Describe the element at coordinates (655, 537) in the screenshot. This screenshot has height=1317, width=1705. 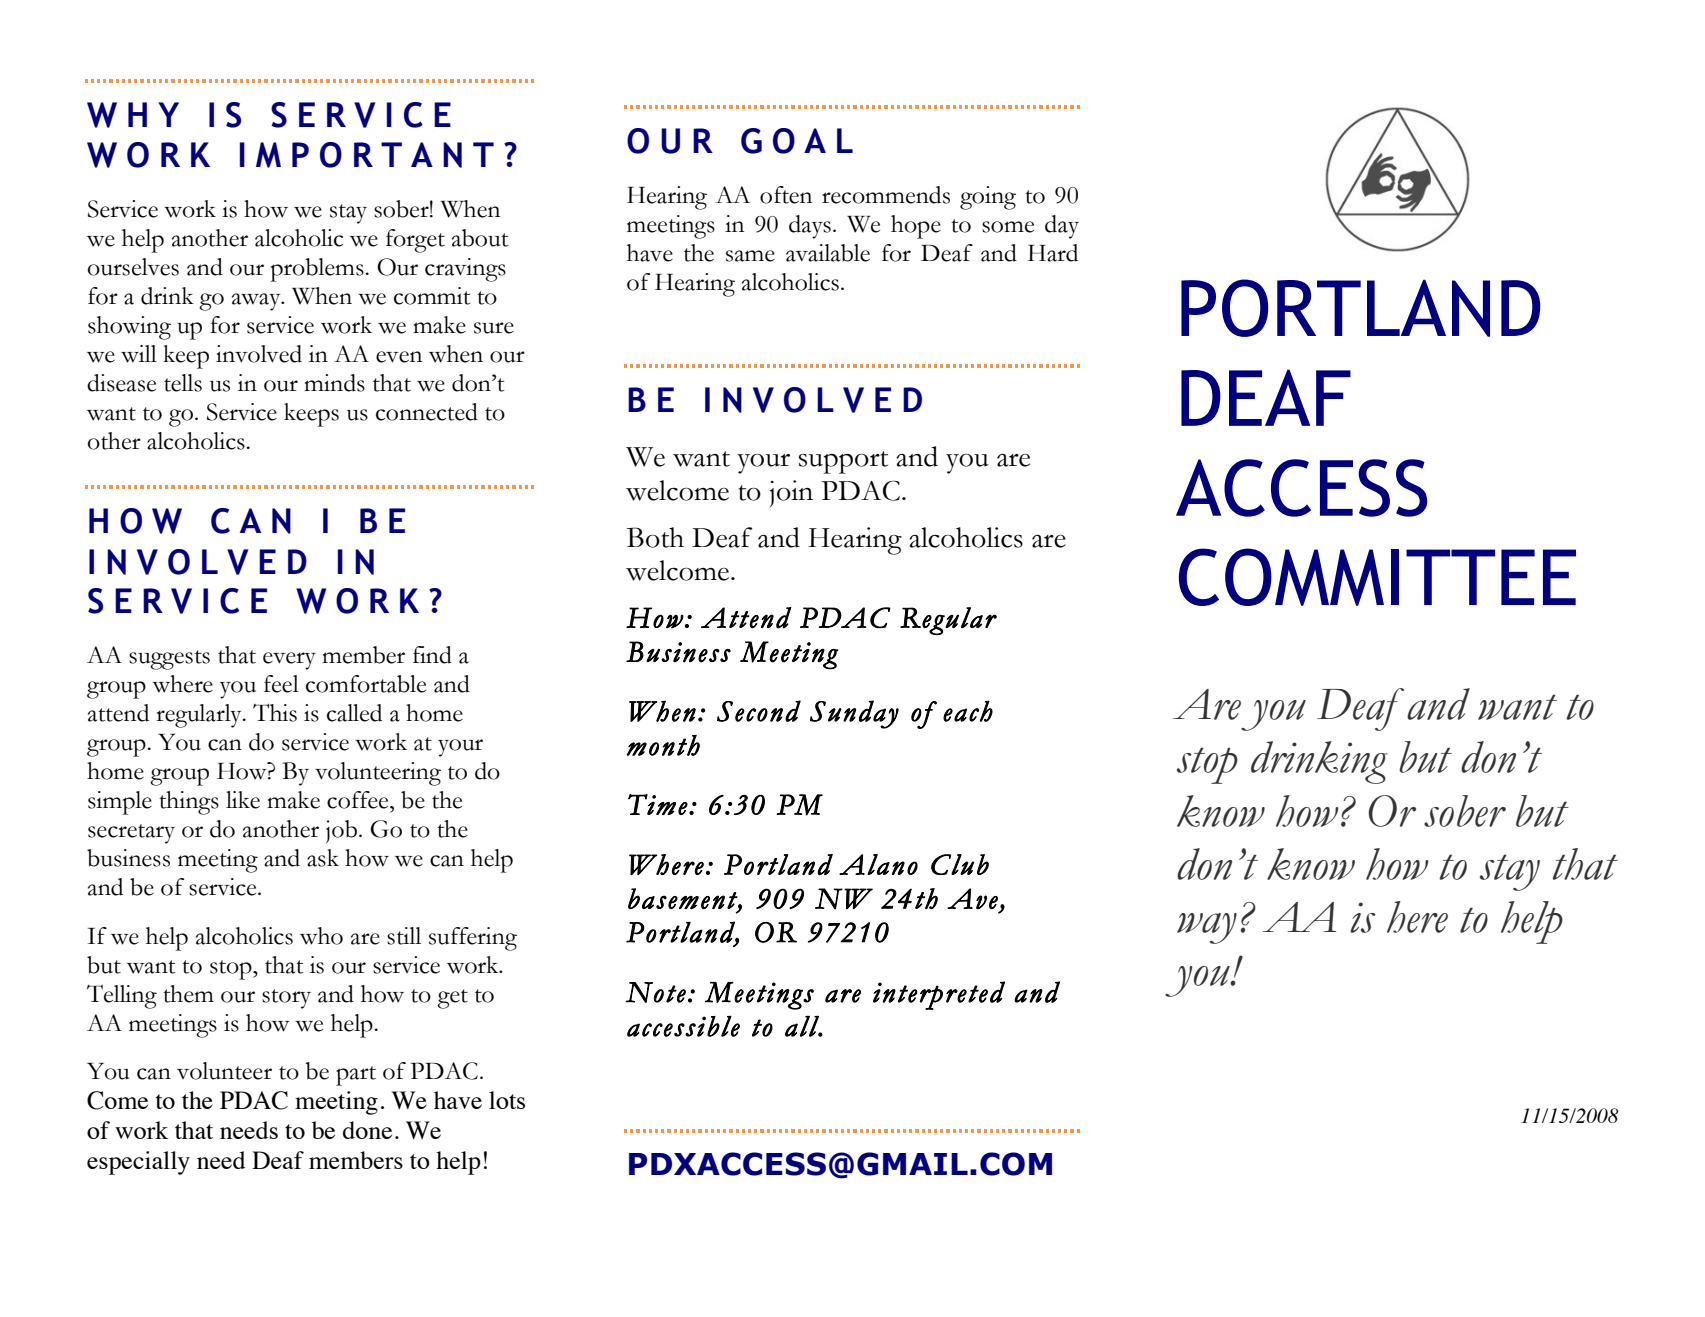
I see `Both` at that location.
